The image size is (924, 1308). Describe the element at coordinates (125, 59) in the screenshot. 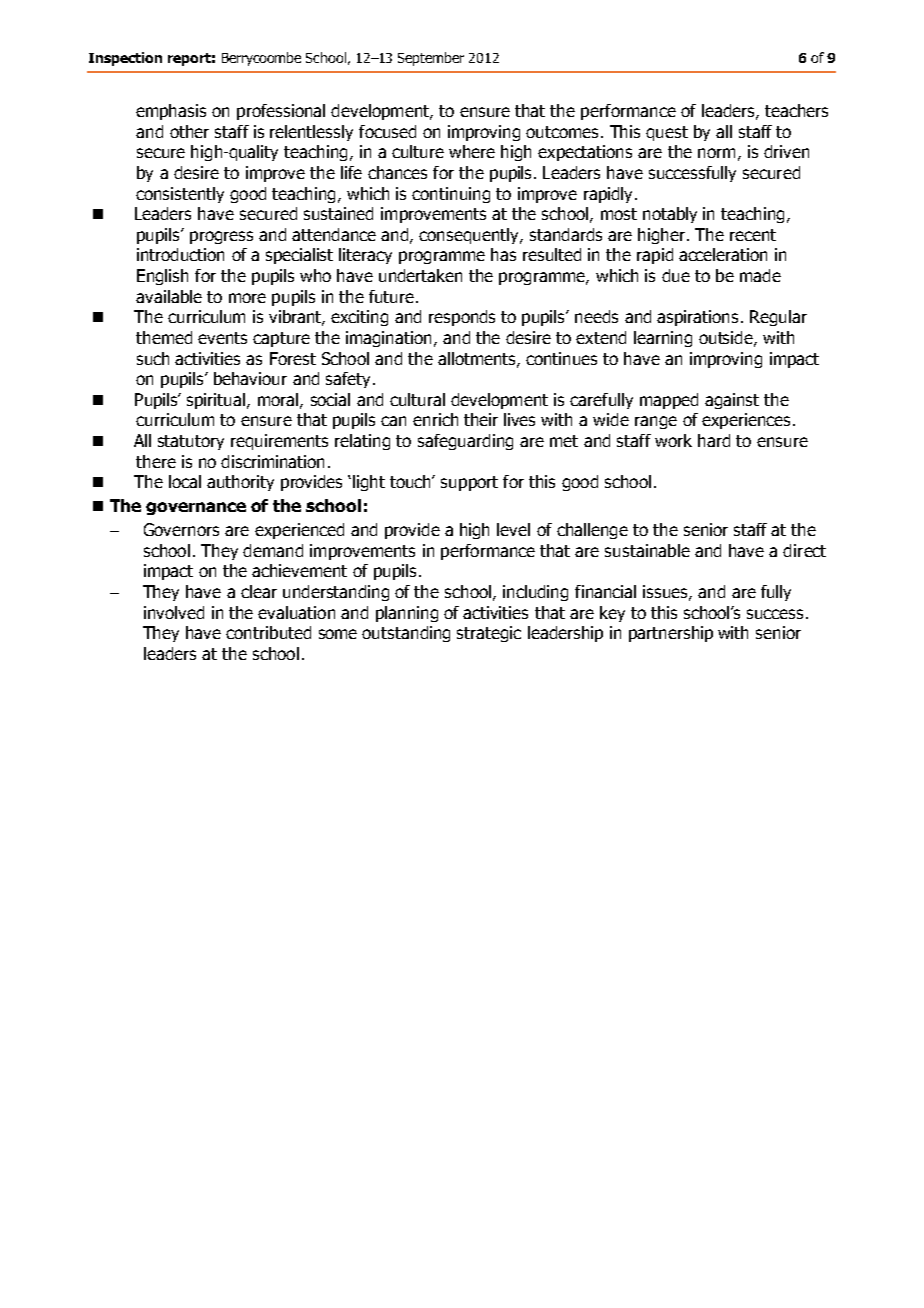

I see `Inspection` at that location.
